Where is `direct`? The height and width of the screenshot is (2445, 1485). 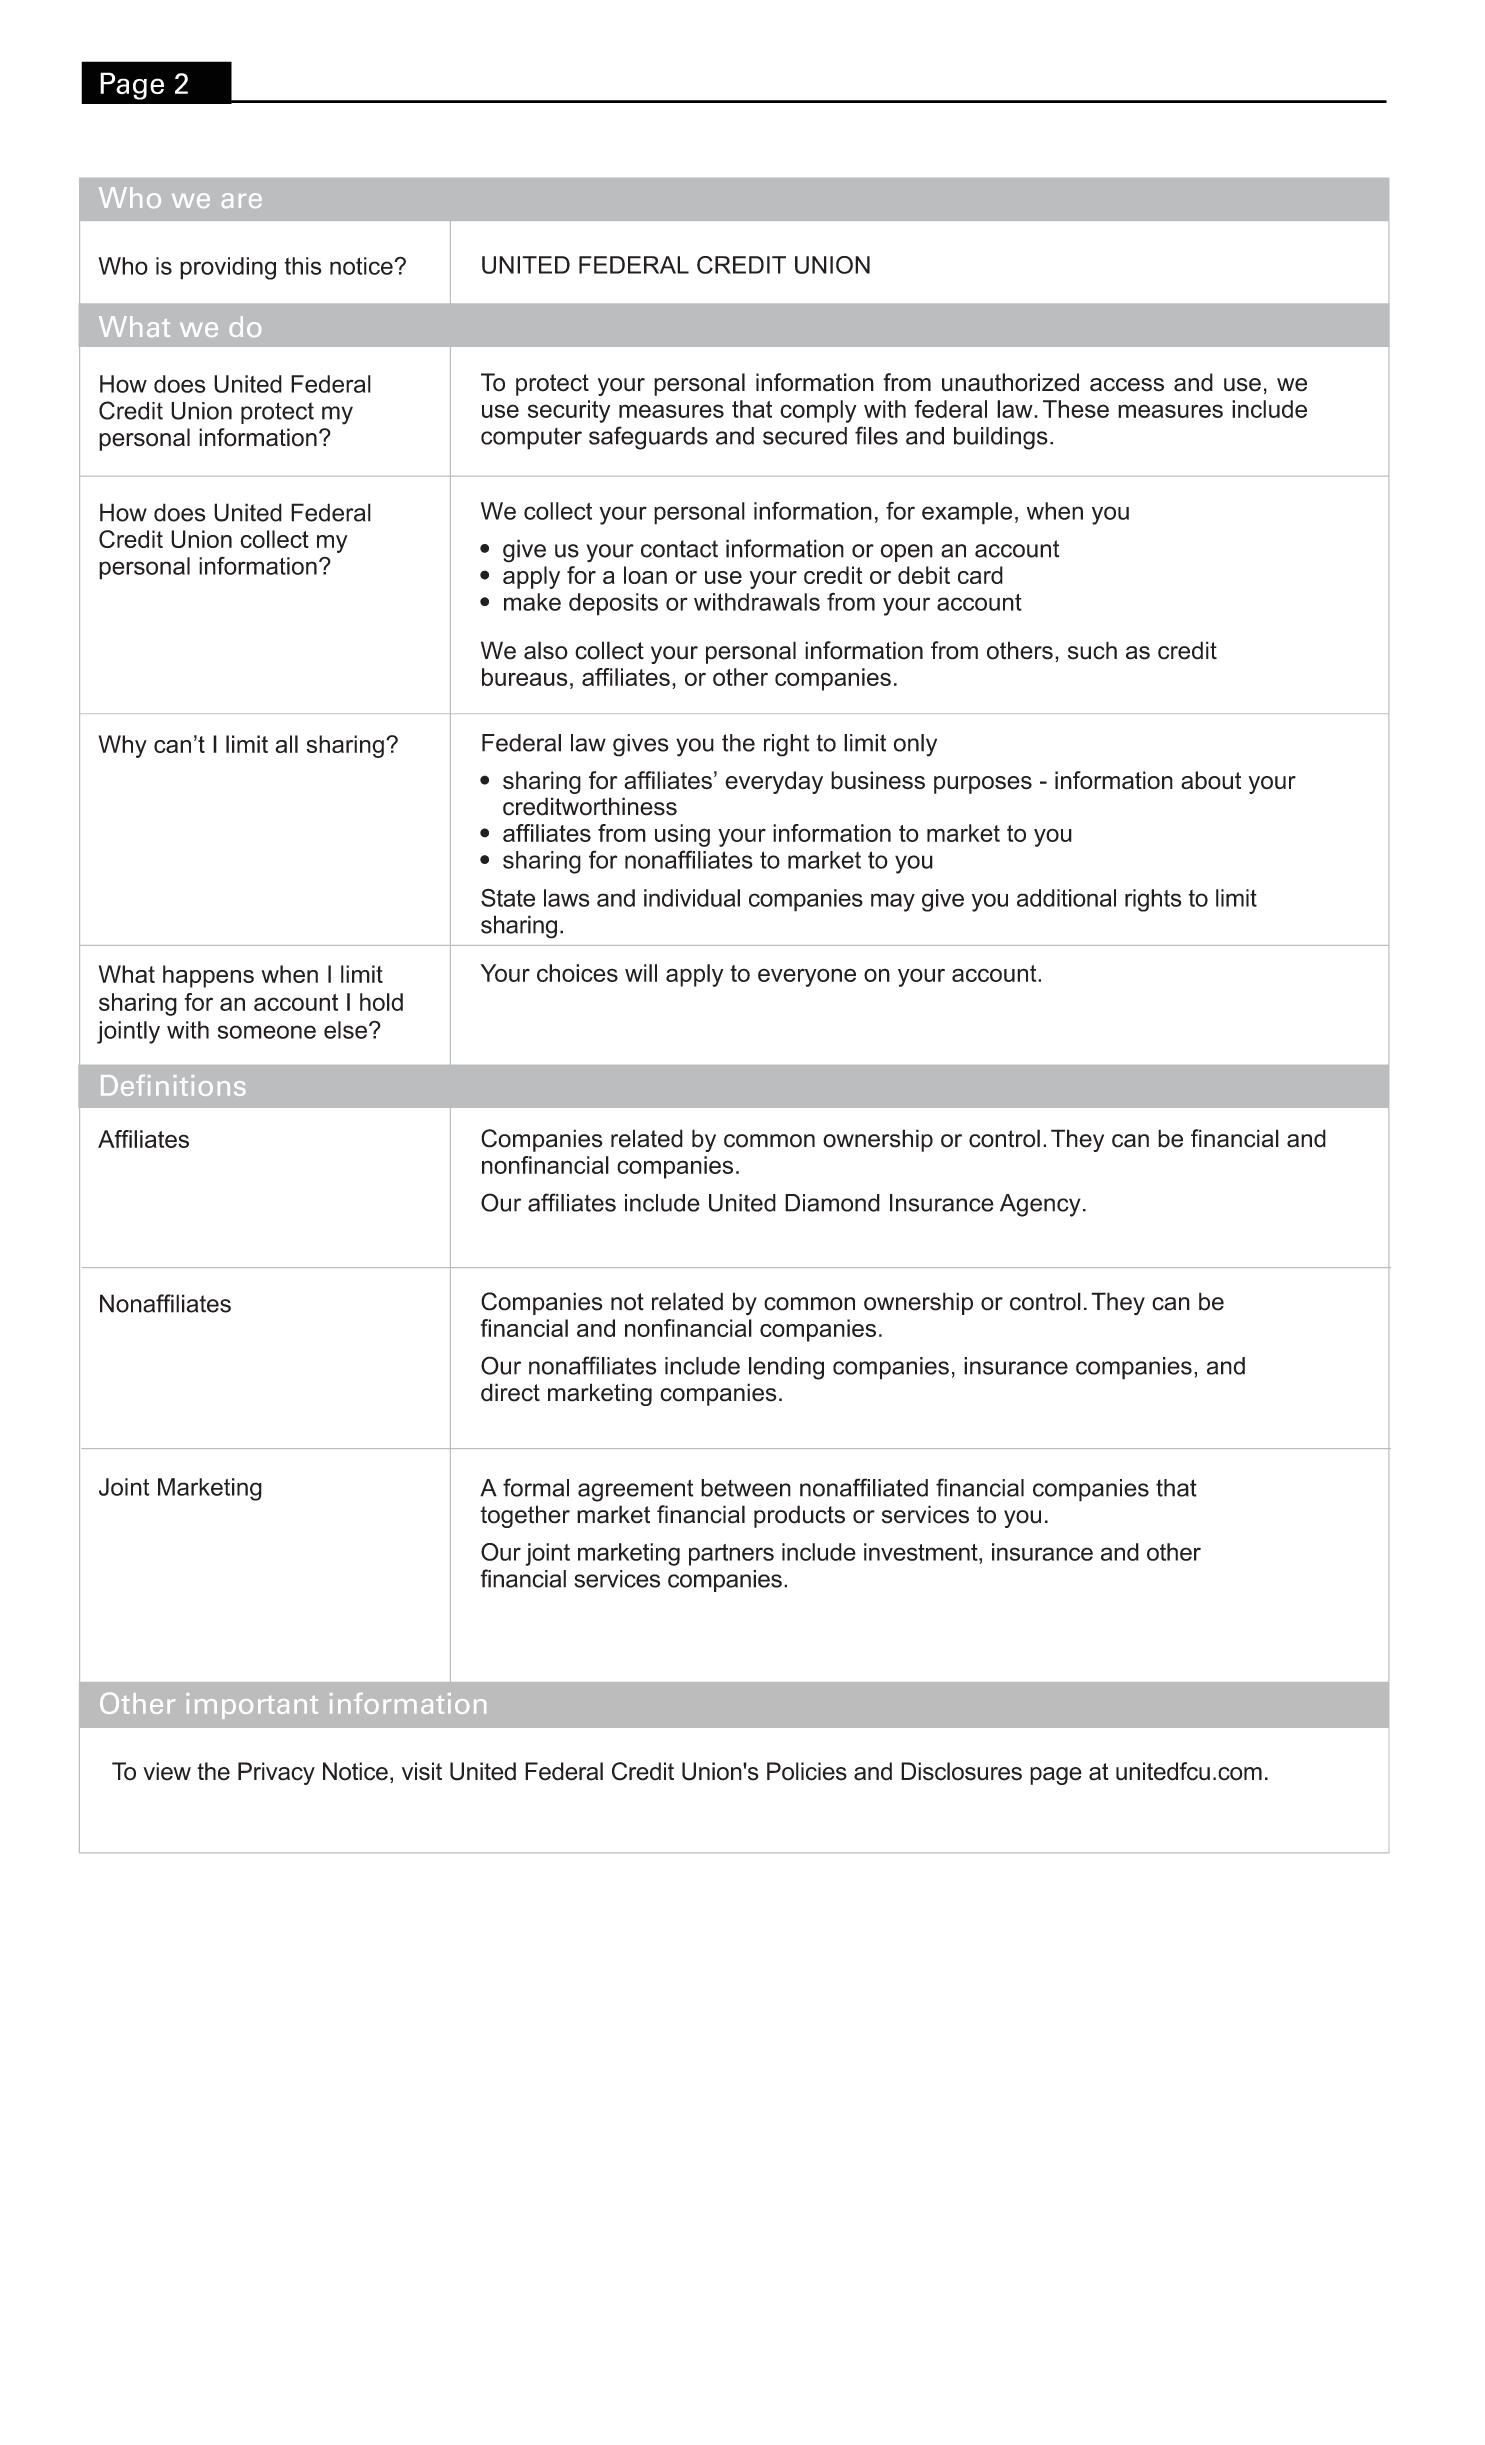
direct is located at coordinates (510, 1392).
